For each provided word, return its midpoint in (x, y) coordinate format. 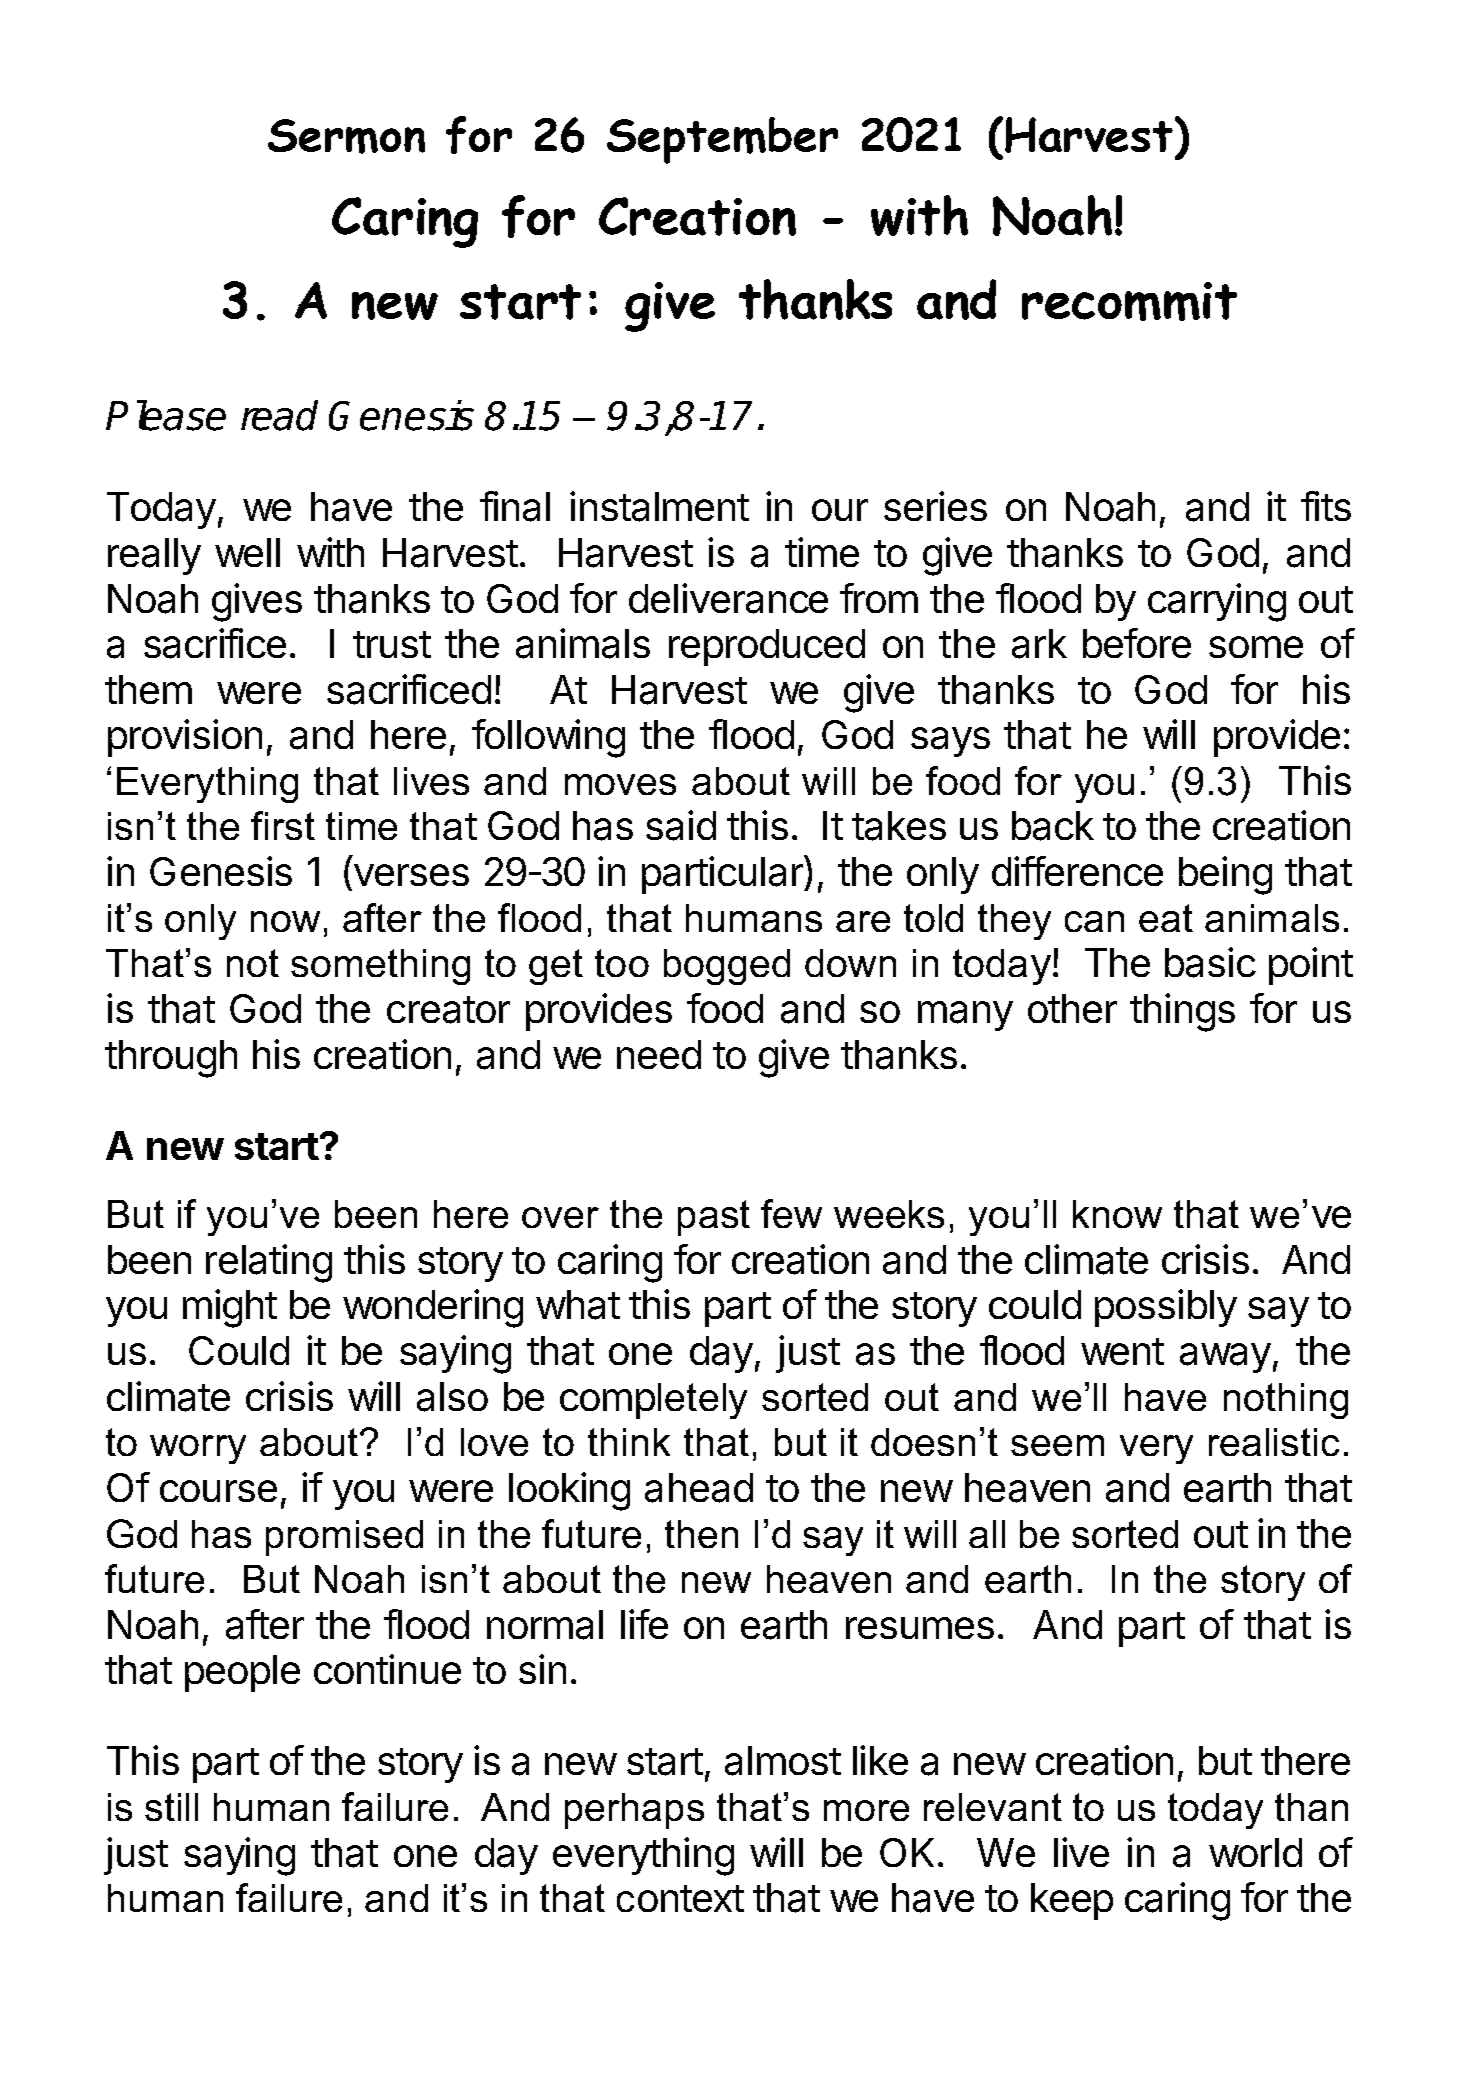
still (171, 1807)
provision (185, 738)
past (714, 1218)
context (680, 1898)
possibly (1166, 1308)
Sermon (346, 136)
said (681, 825)
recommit (1129, 301)
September (722, 140)
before (1137, 643)
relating (269, 1263)
